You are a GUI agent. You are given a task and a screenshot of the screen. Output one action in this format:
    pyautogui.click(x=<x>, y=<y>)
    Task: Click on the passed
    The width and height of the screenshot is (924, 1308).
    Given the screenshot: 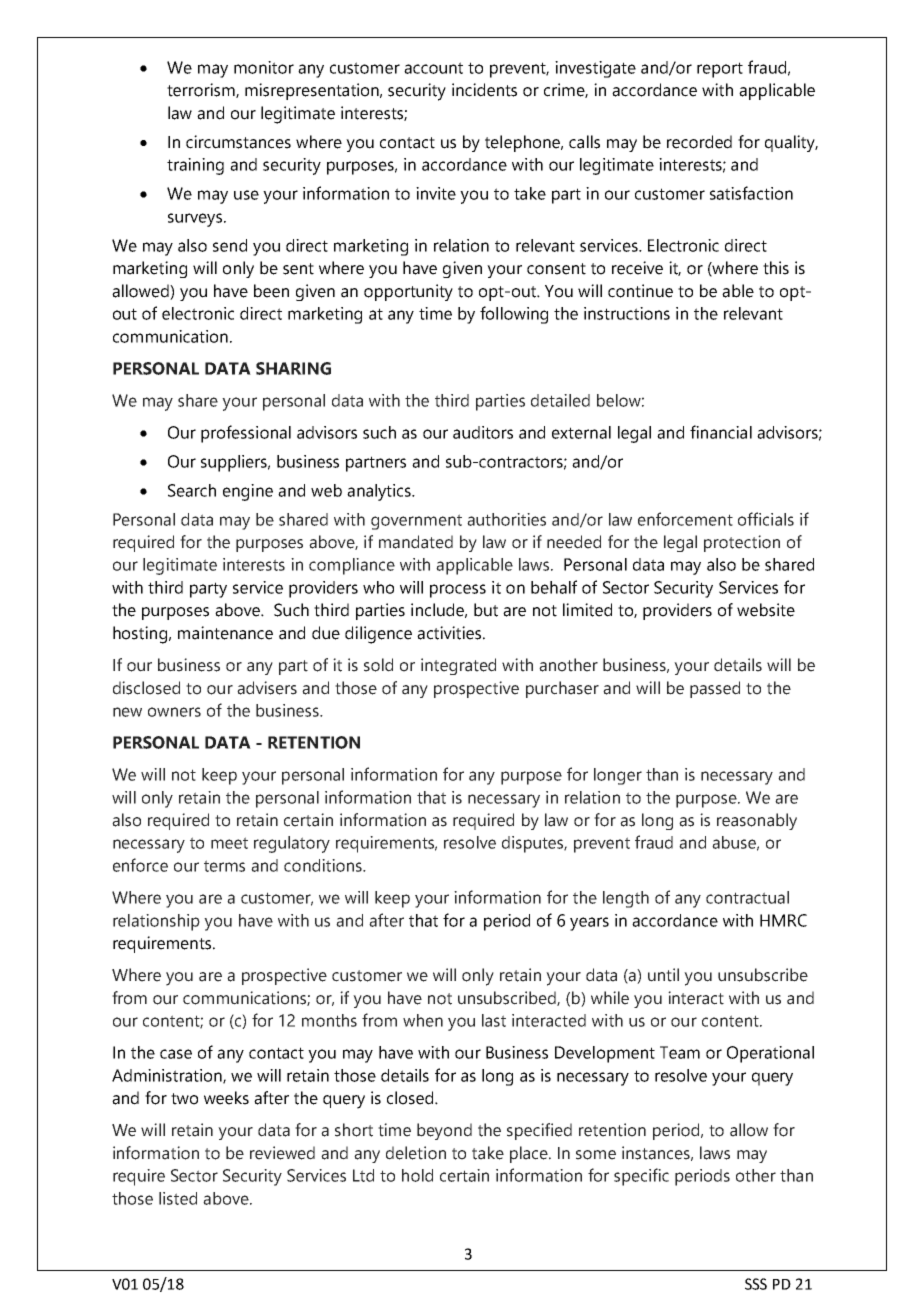 What is the action you would take?
    pyautogui.click(x=715, y=689)
